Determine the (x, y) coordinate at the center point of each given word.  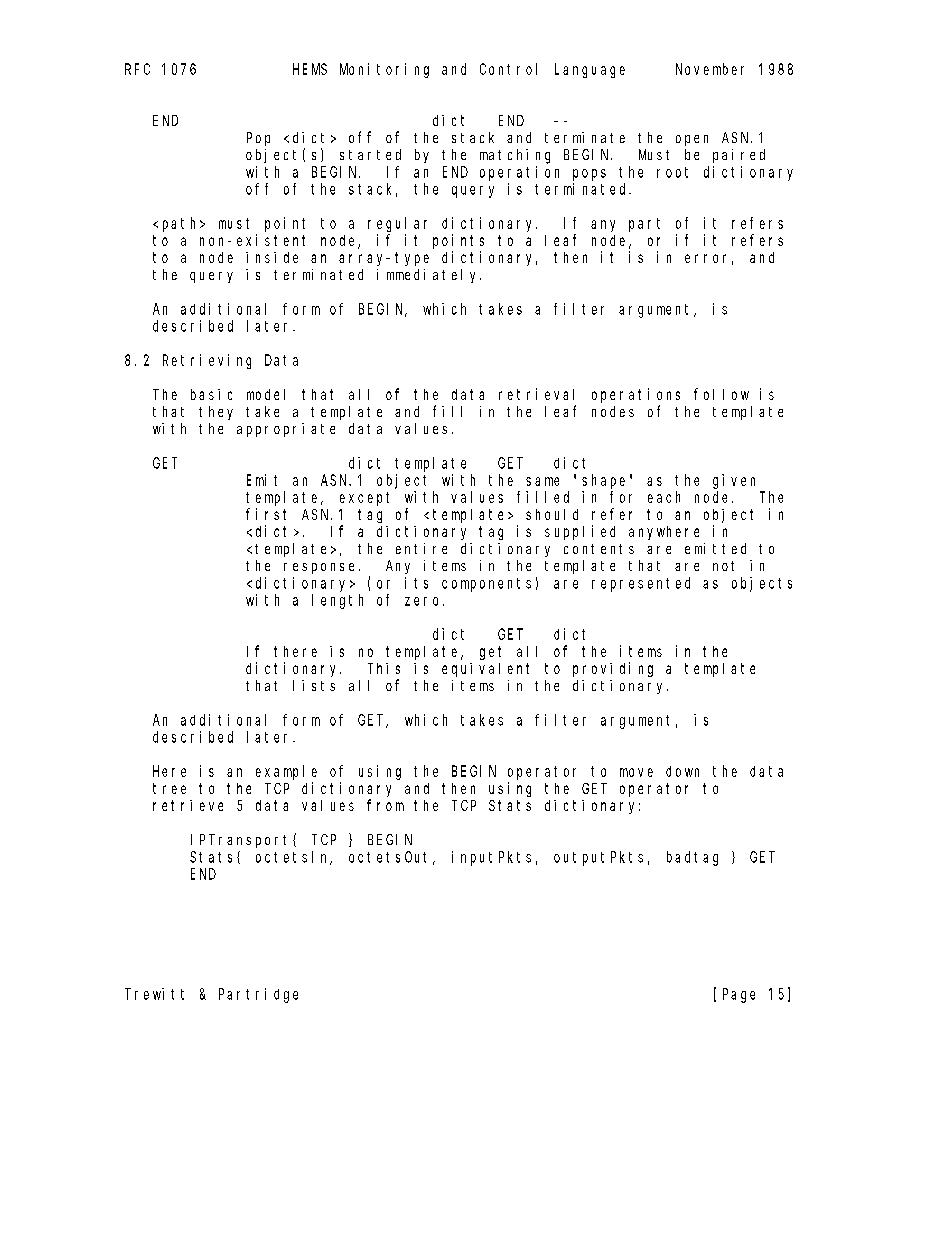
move (636, 772)
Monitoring (384, 70)
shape (603, 481)
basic (211, 394)
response (319, 568)
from (385, 805)
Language (590, 71)
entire (421, 548)
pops (589, 175)
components (486, 585)
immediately (429, 276)
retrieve (188, 805)
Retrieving (207, 361)
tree (169, 788)
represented (641, 584)
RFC (137, 69)
